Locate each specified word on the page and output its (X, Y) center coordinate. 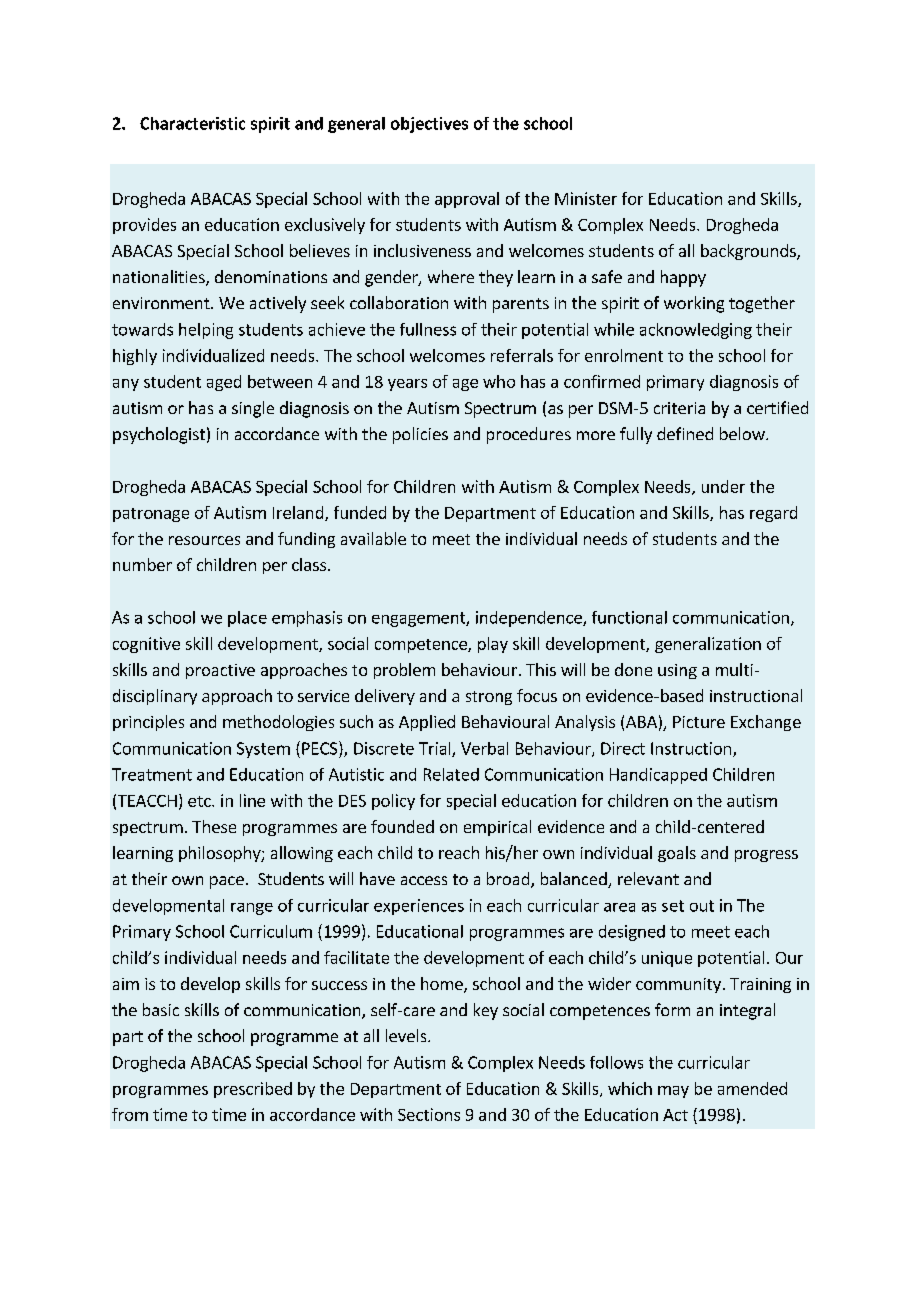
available (373, 538)
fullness (428, 329)
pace (227, 882)
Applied (427, 723)
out (702, 906)
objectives (429, 125)
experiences (419, 907)
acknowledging (696, 331)
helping (206, 331)
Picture (699, 722)
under (723, 486)
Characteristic (192, 123)
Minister (586, 198)
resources (204, 540)
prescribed (253, 1090)
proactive (220, 671)
